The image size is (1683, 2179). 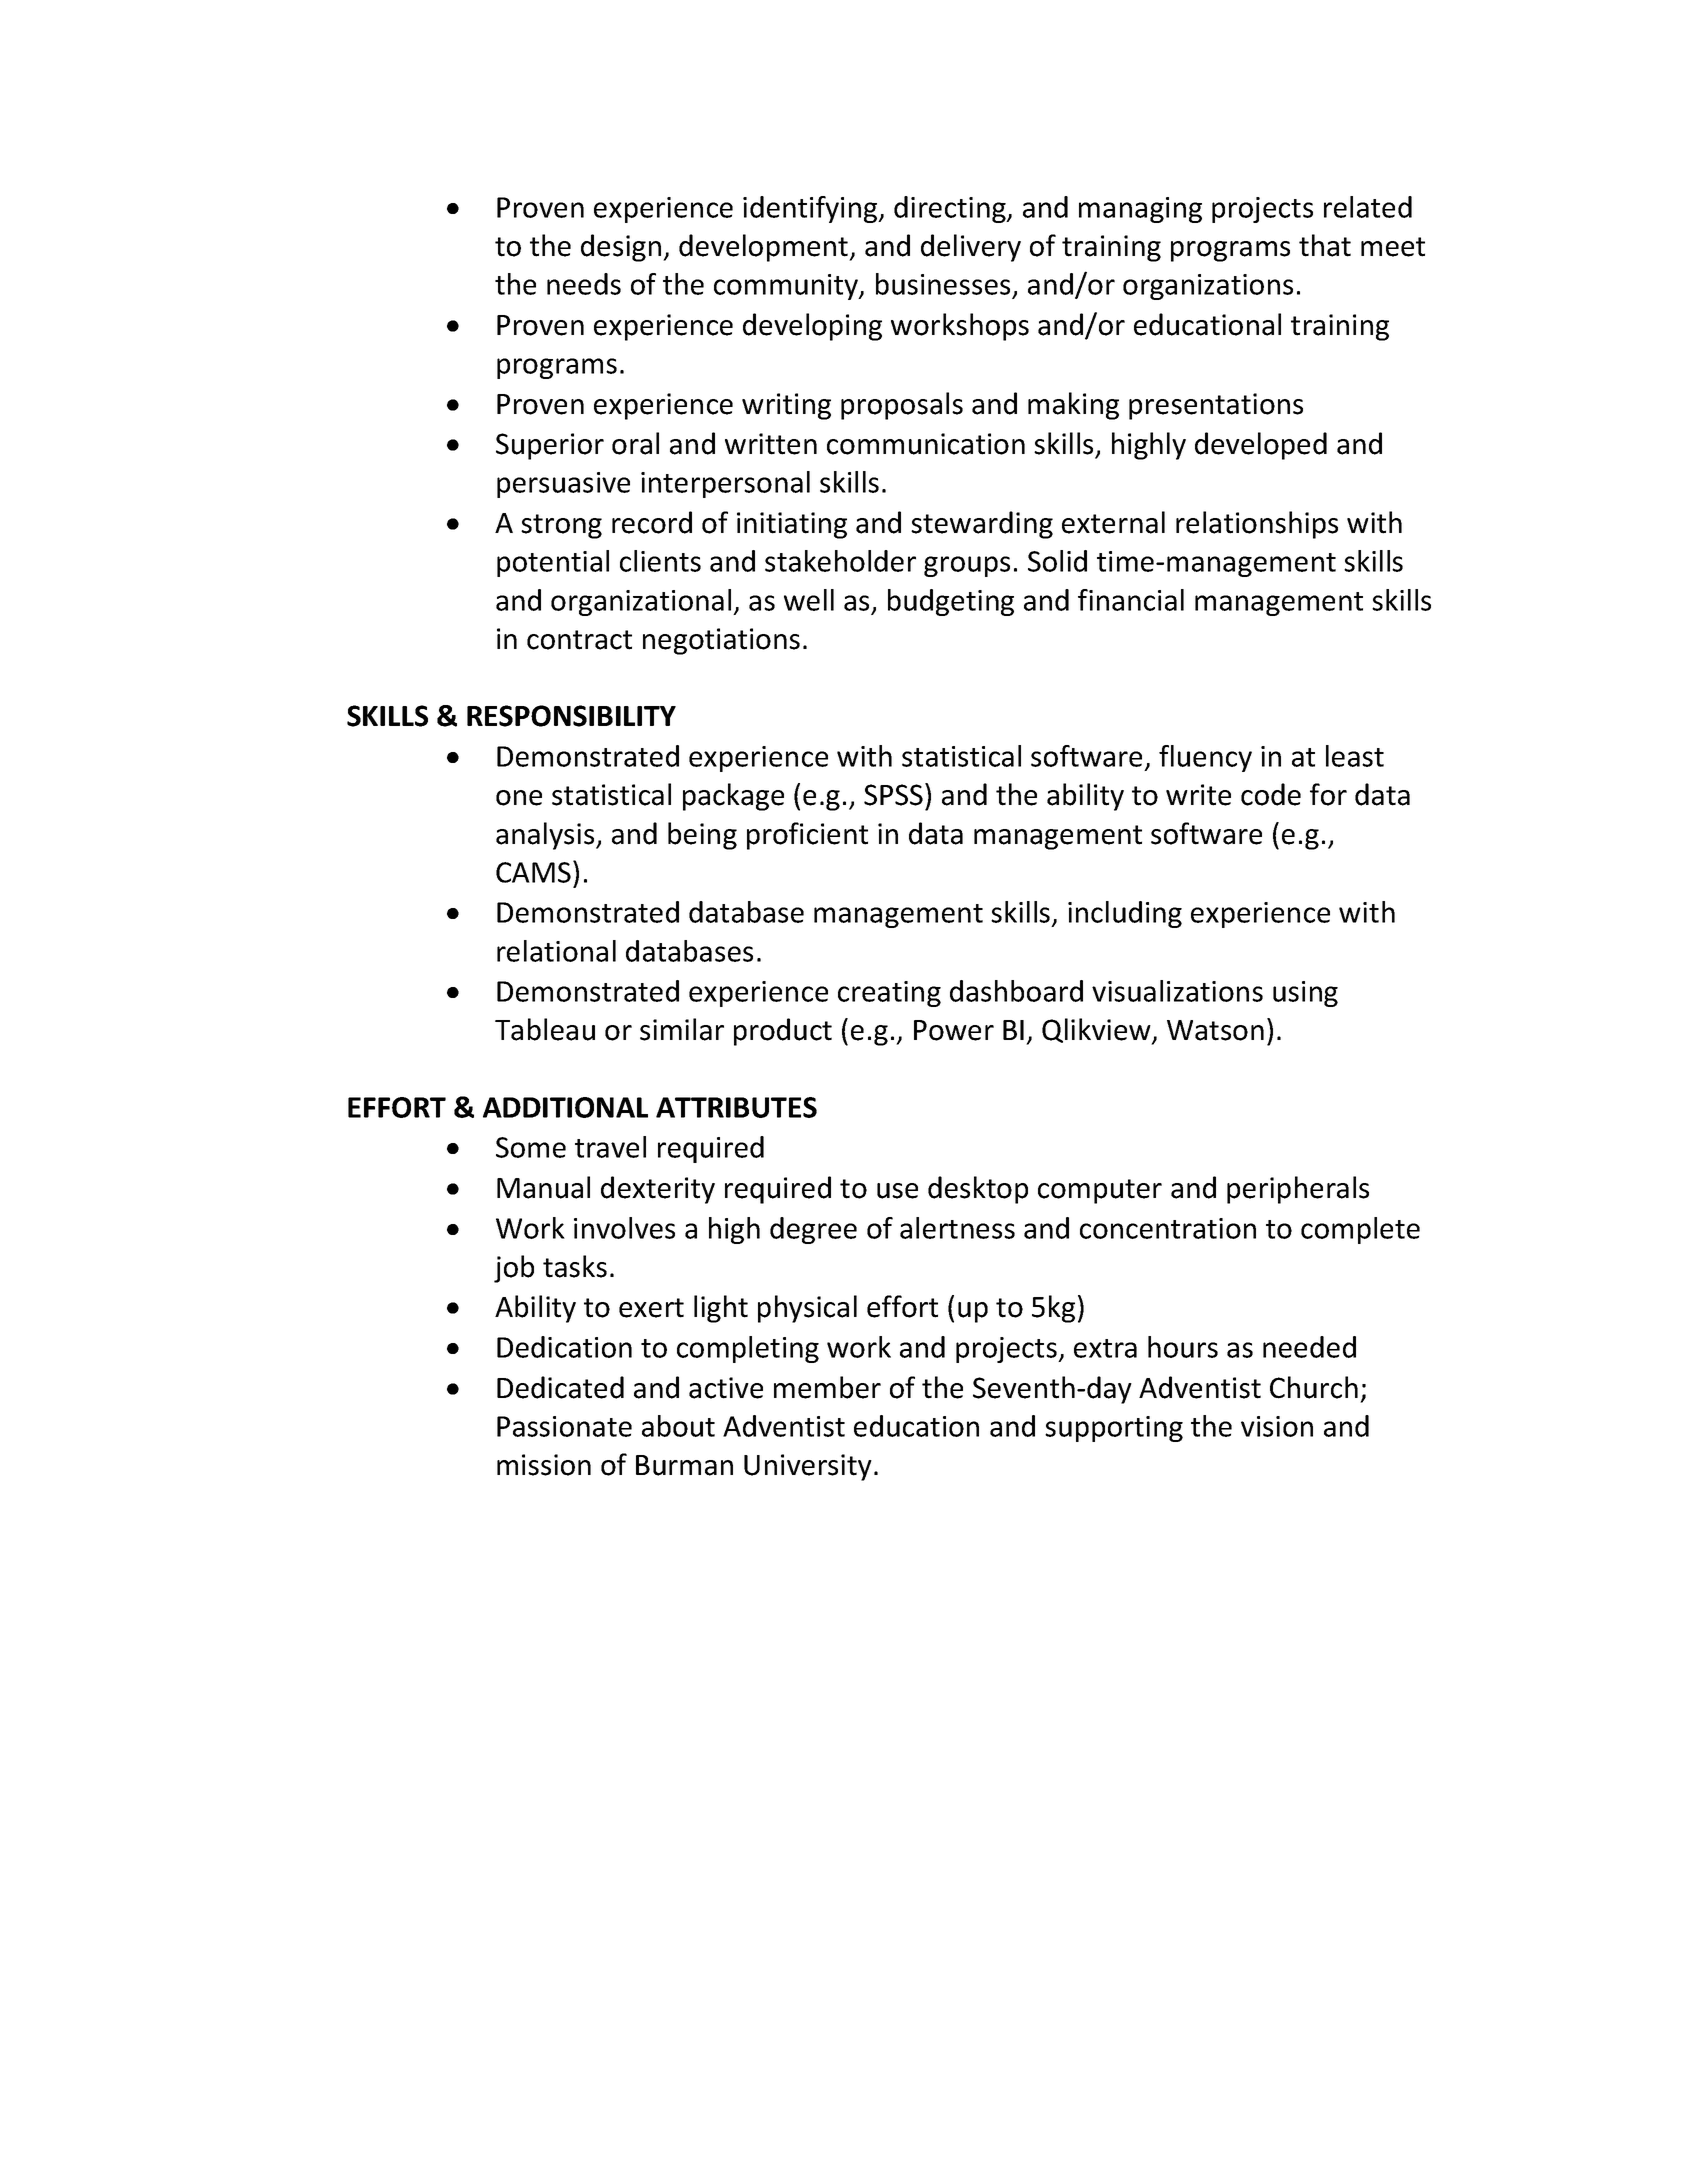 I want to click on desktop, so click(x=978, y=1190).
